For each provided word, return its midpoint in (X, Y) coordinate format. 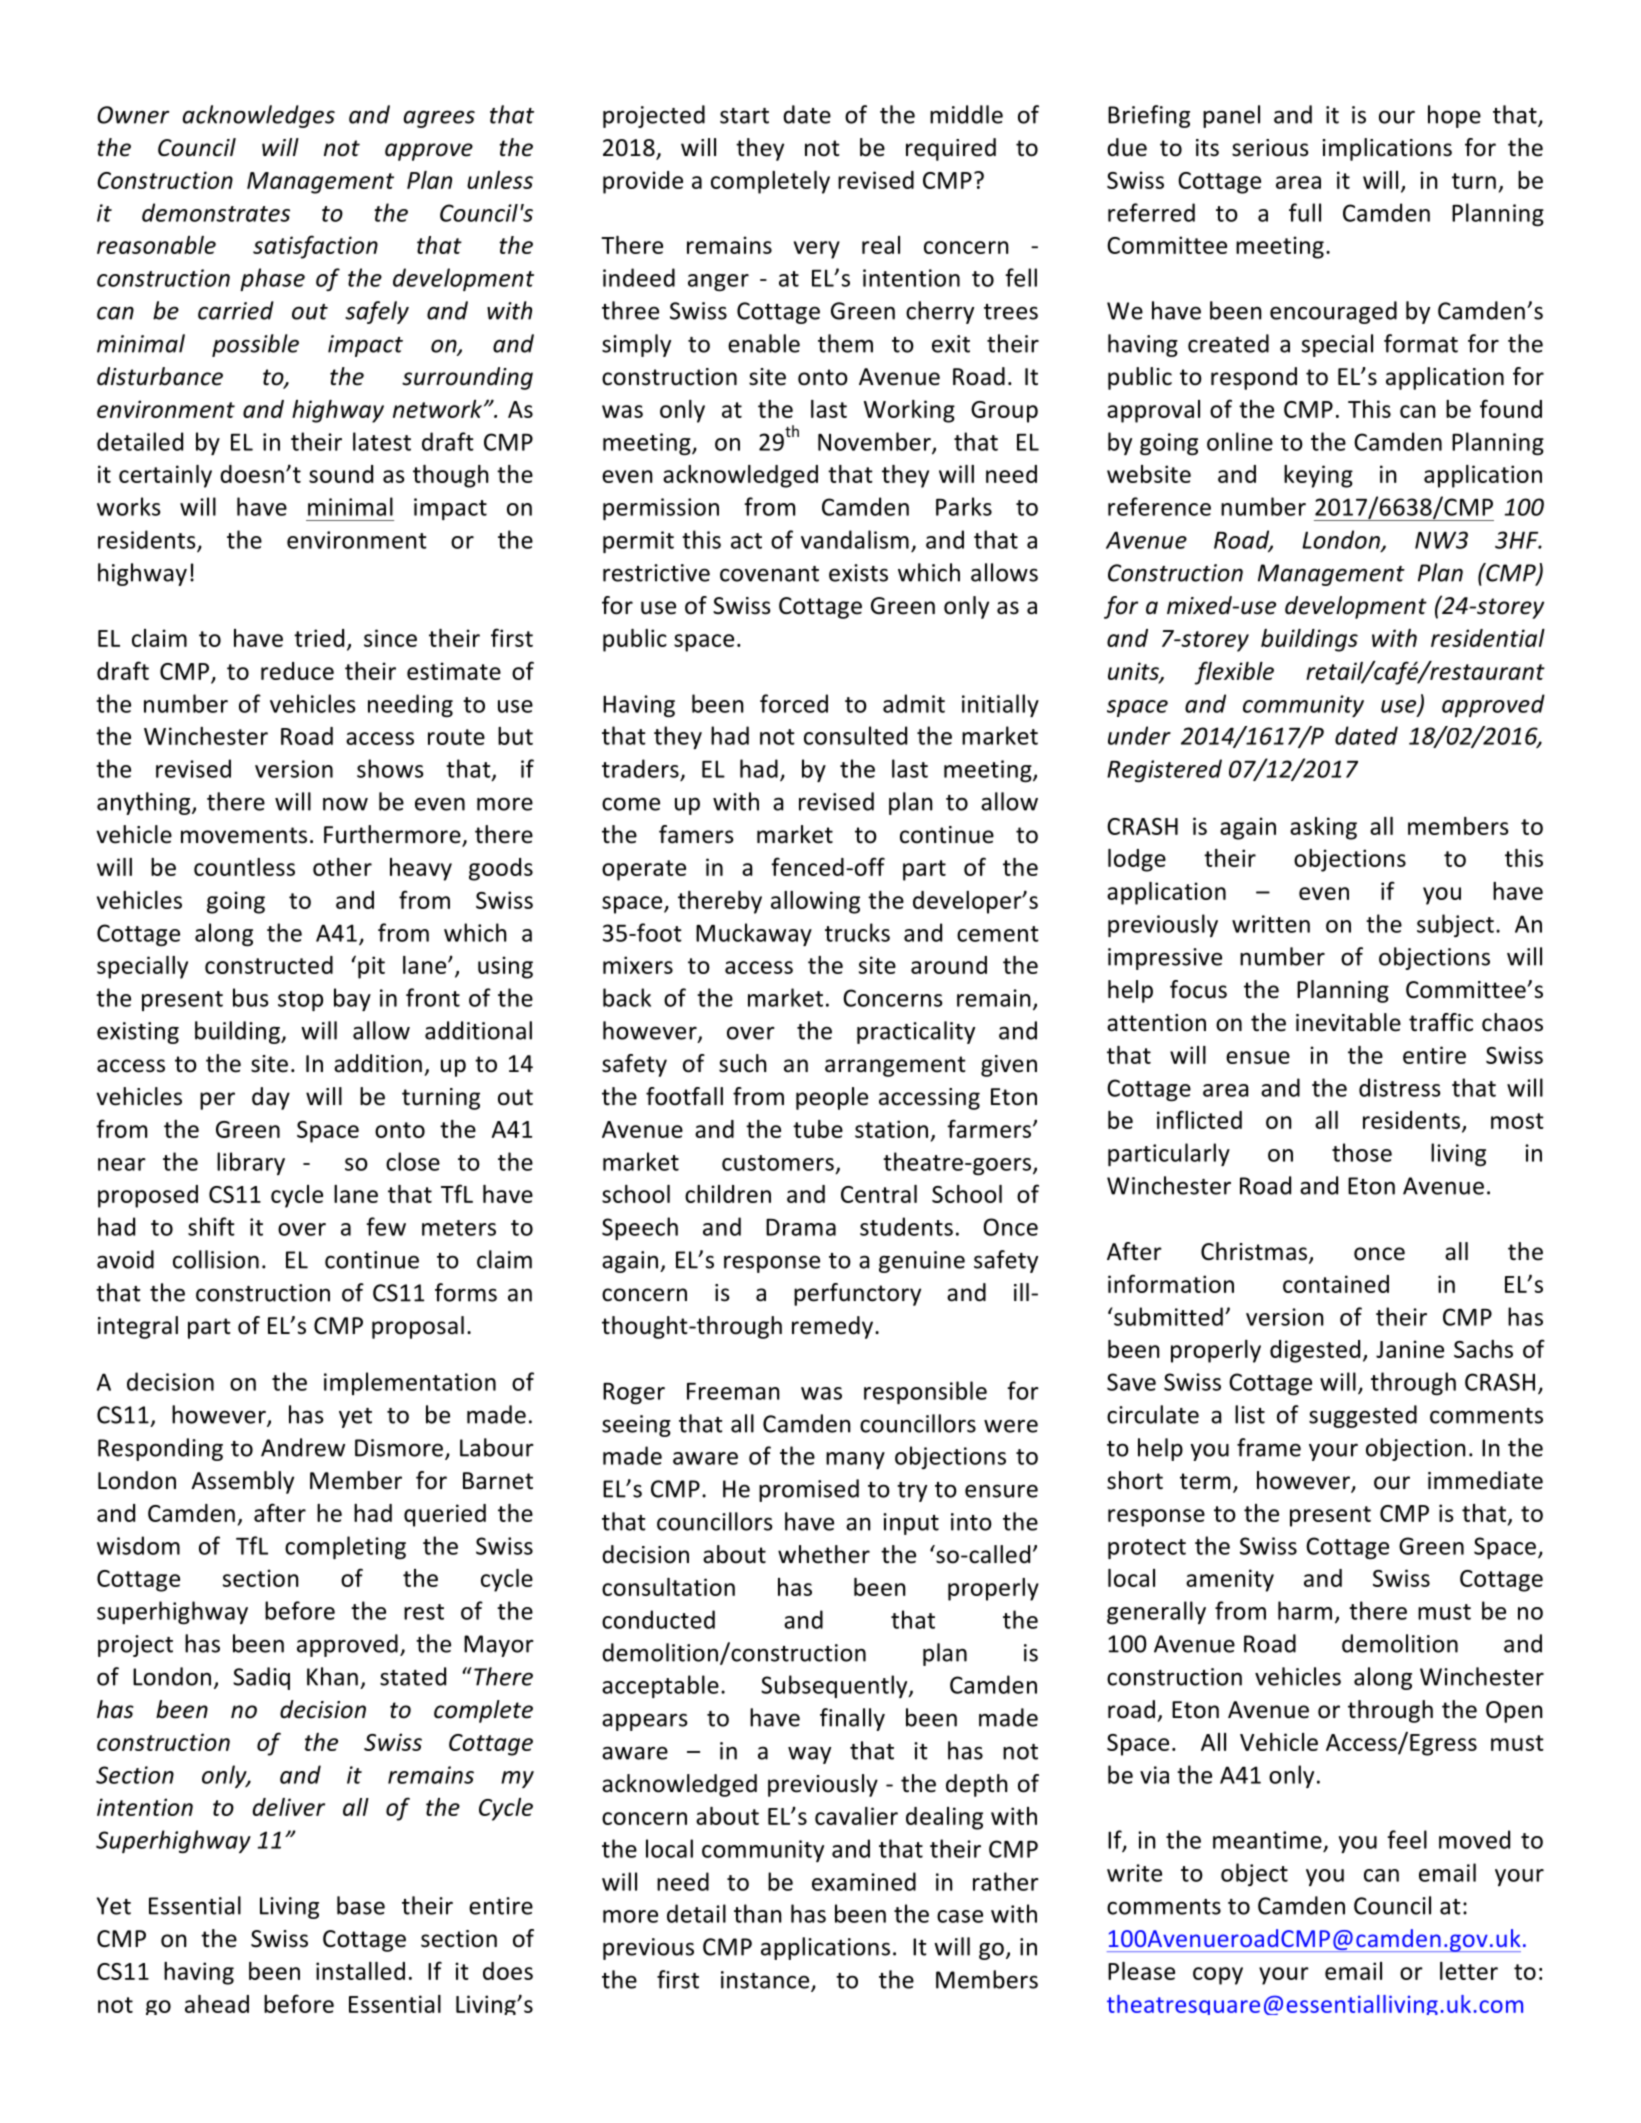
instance (765, 1980)
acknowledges (259, 116)
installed (360, 1971)
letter (1469, 1971)
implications (1387, 149)
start (744, 116)
